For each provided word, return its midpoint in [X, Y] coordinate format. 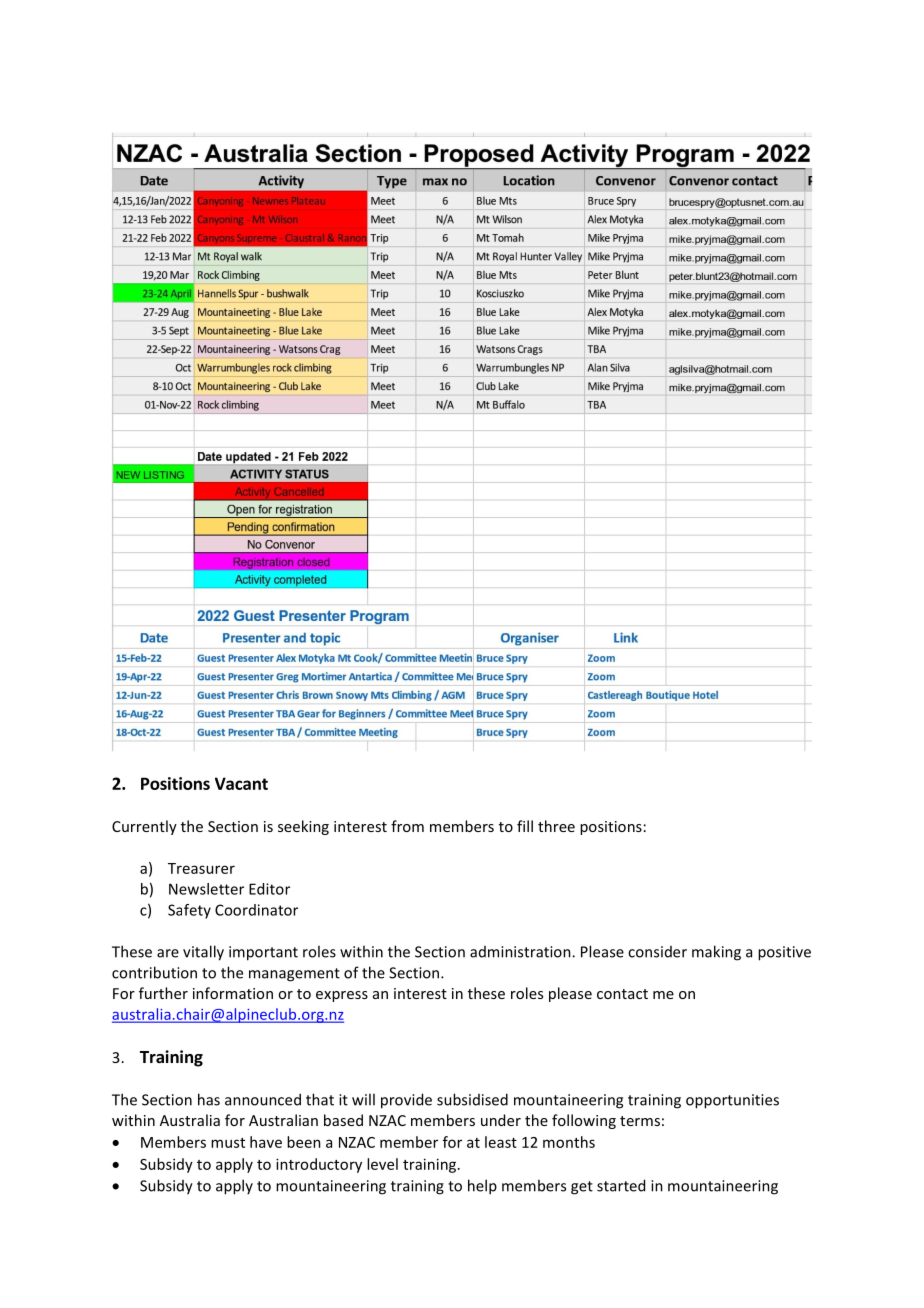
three [556, 826]
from [407, 826]
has [209, 1099]
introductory [319, 1165]
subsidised [472, 1099]
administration [521, 952]
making [716, 953]
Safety [189, 911]
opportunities [732, 1101]
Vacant [241, 783]
